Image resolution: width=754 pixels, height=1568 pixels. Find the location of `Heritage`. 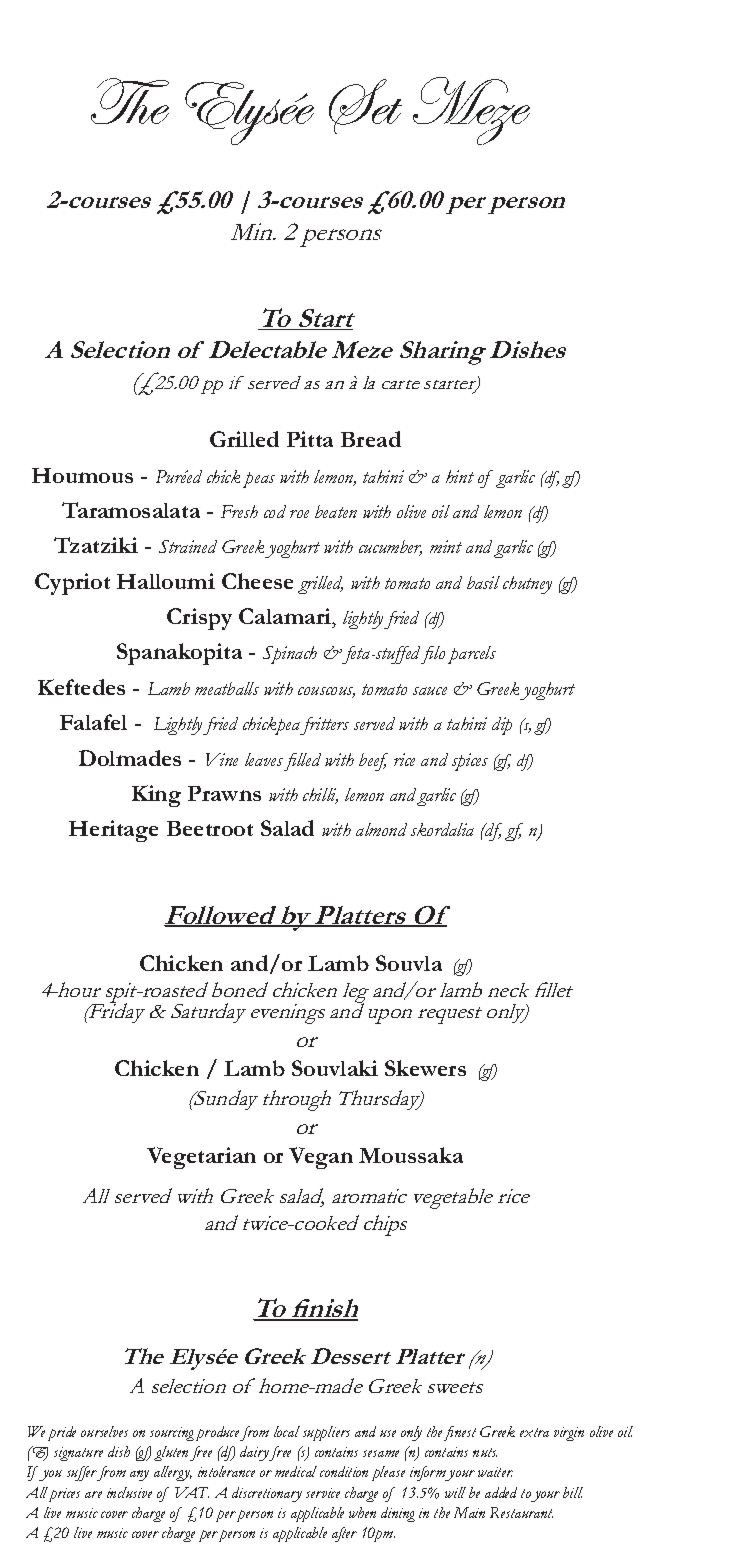

Heritage is located at coordinates (113, 831).
